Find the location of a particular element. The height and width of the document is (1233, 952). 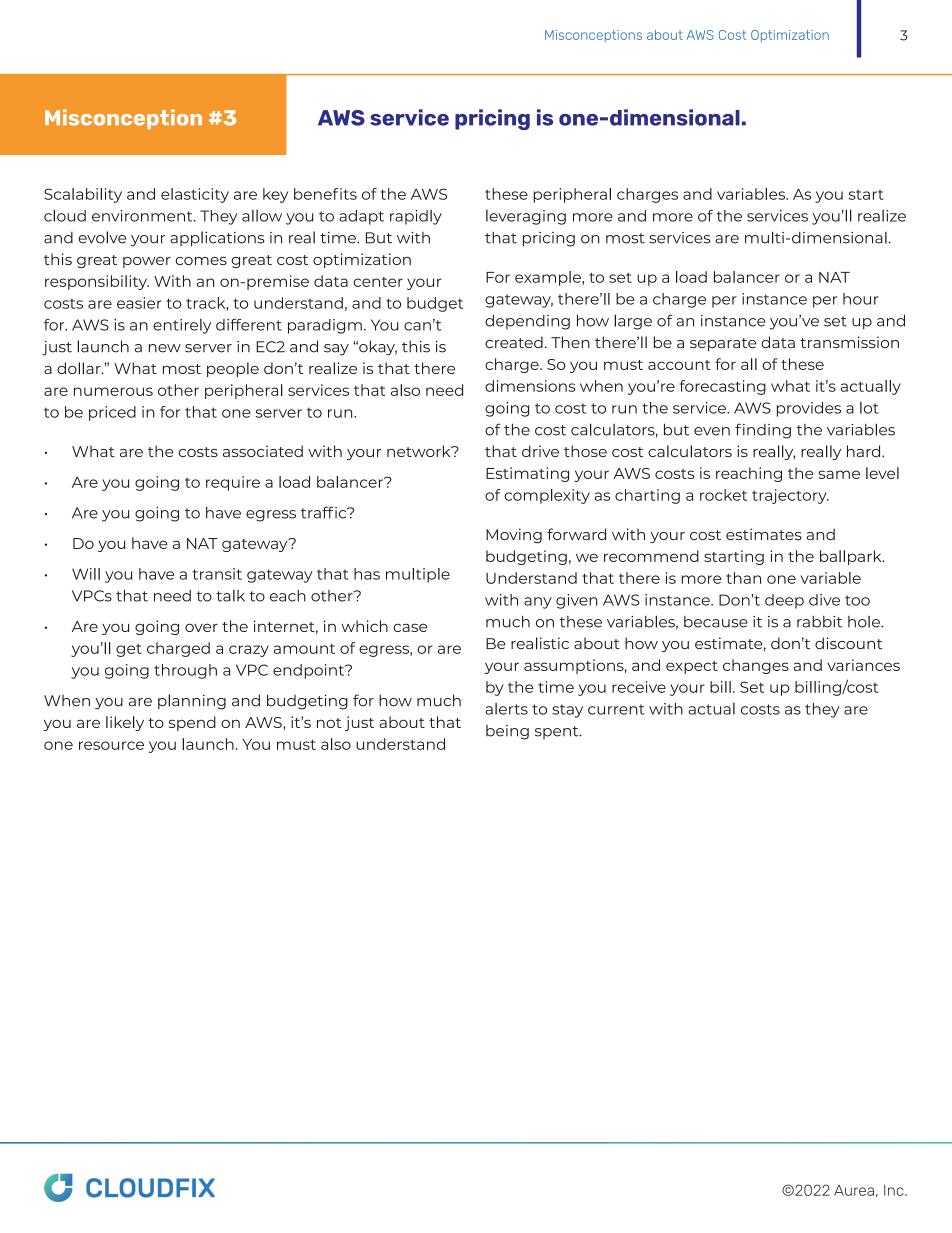

hour is located at coordinates (861, 299).
